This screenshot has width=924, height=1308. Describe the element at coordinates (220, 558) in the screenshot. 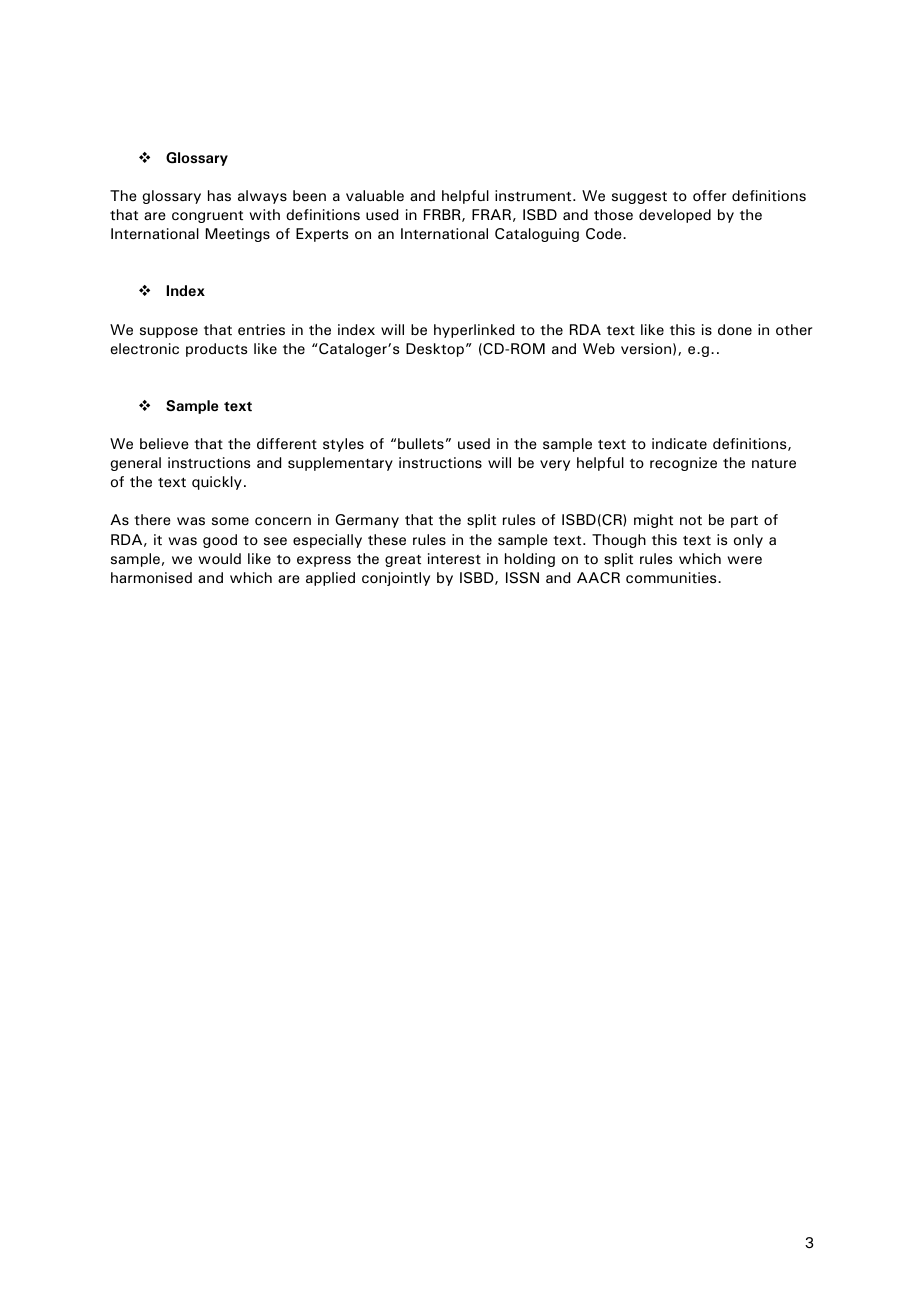

I see `would` at that location.
